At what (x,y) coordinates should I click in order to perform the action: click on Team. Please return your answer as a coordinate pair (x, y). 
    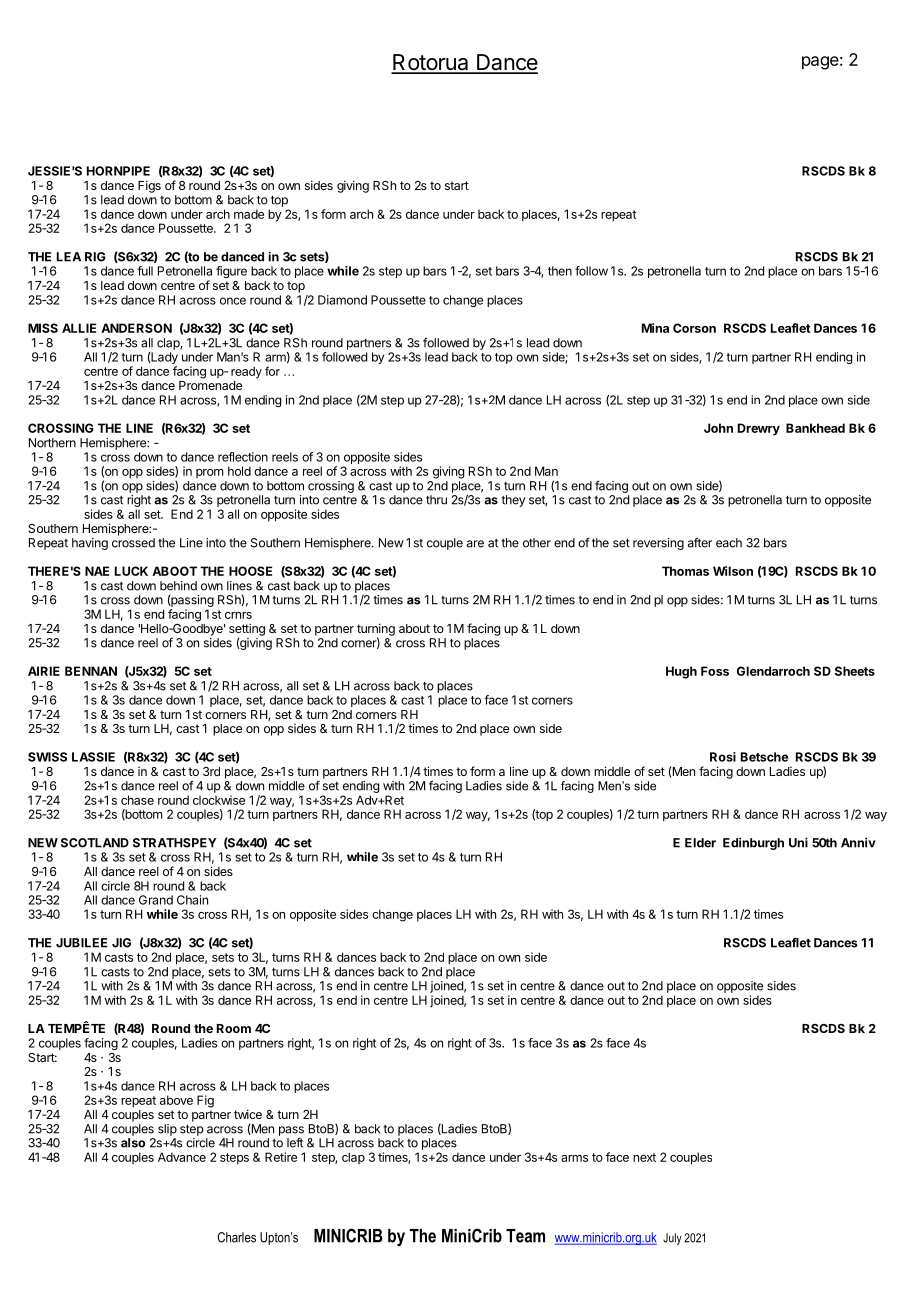
    Looking at the image, I should click on (525, 1236).
